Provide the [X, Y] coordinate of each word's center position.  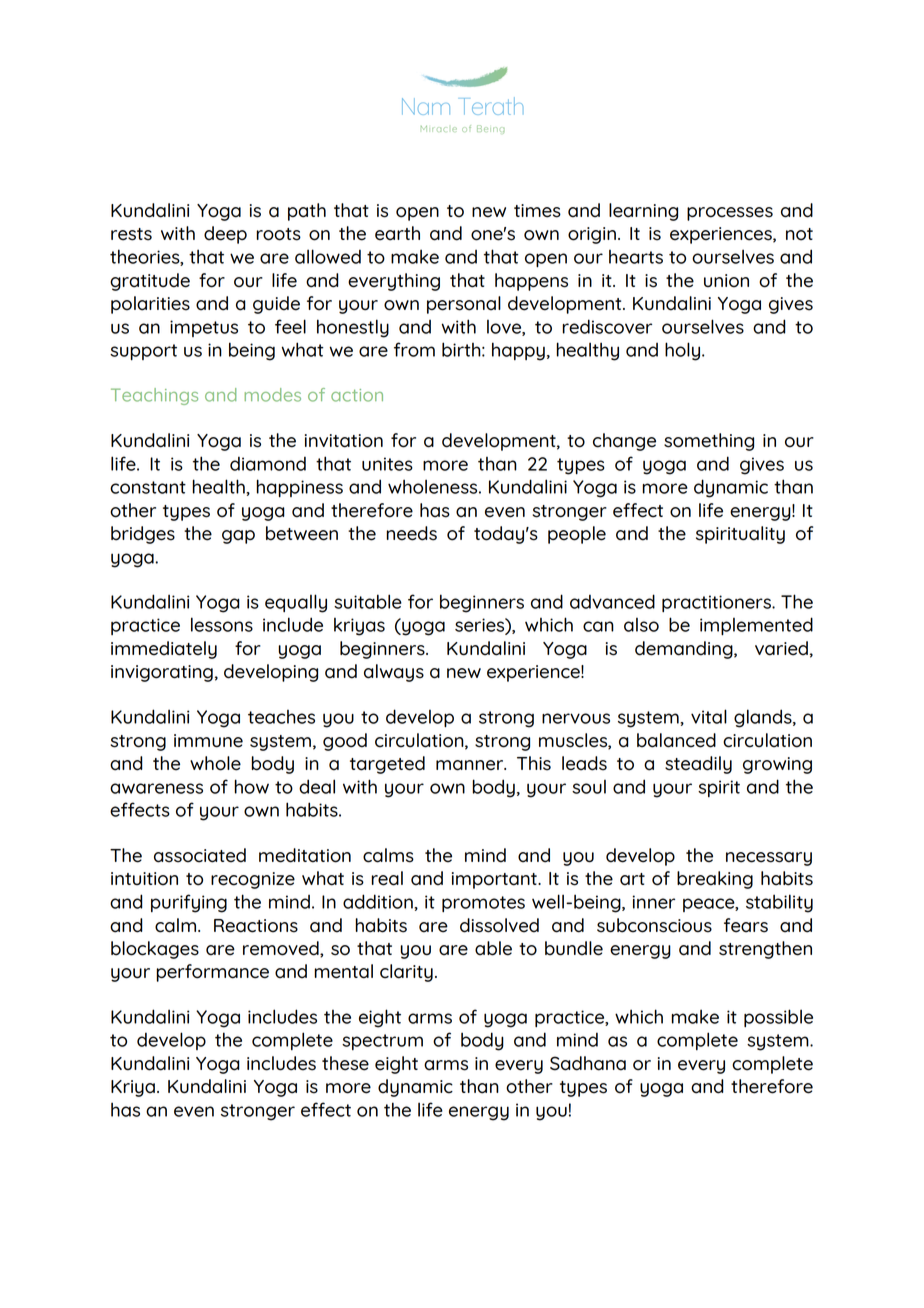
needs [411, 533]
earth [397, 233]
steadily [698, 765]
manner [471, 765]
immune [208, 741]
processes [730, 214]
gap [238, 537]
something [709, 442]
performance [212, 973]
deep [225, 235]
